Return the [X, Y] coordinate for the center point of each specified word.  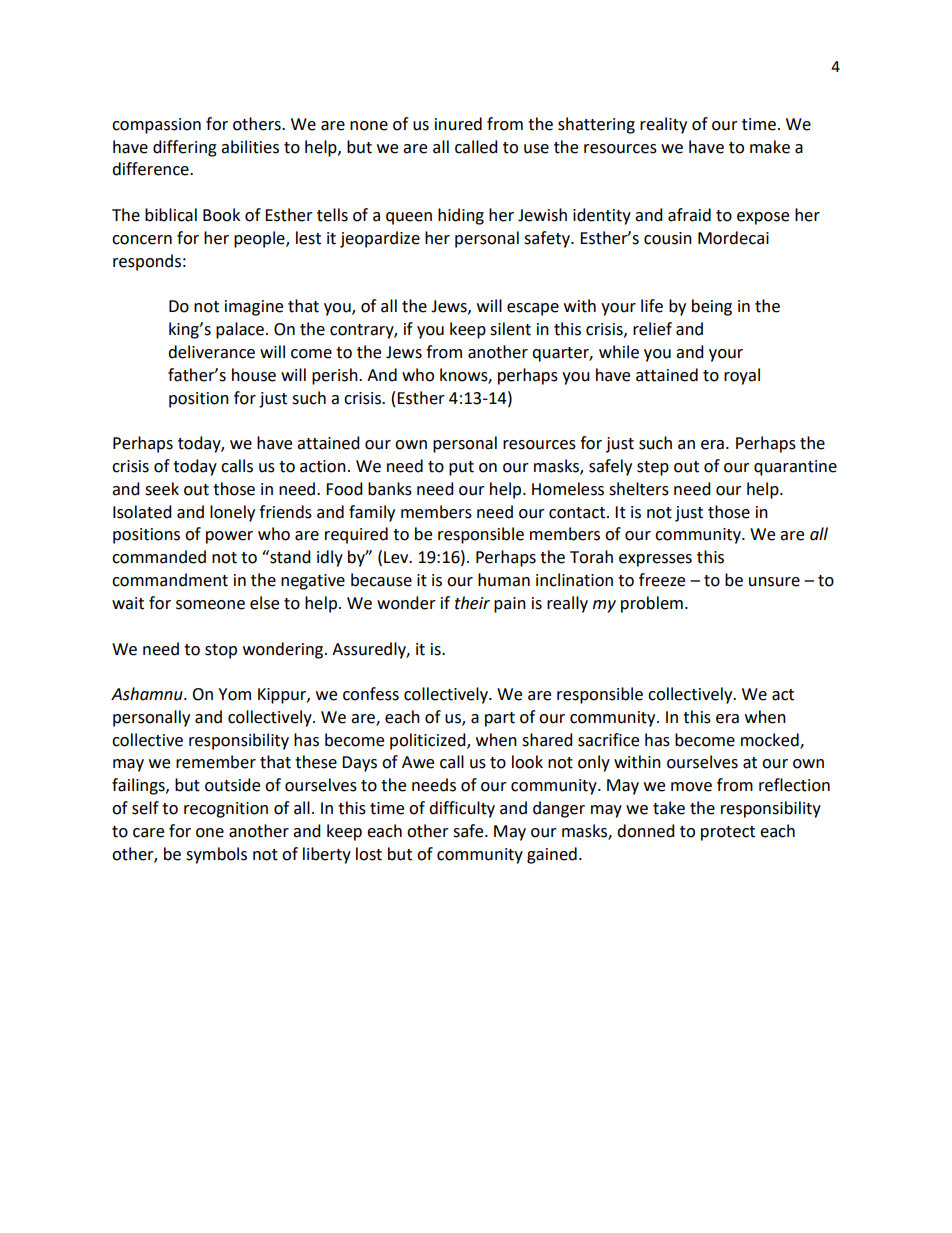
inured [458, 124]
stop [221, 651]
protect [728, 833]
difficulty [462, 809]
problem [652, 604]
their [472, 603]
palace [240, 330]
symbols [216, 855]
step [653, 468]
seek [162, 489]
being [712, 307]
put [461, 468]
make [770, 147]
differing [185, 148]
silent [510, 329]
